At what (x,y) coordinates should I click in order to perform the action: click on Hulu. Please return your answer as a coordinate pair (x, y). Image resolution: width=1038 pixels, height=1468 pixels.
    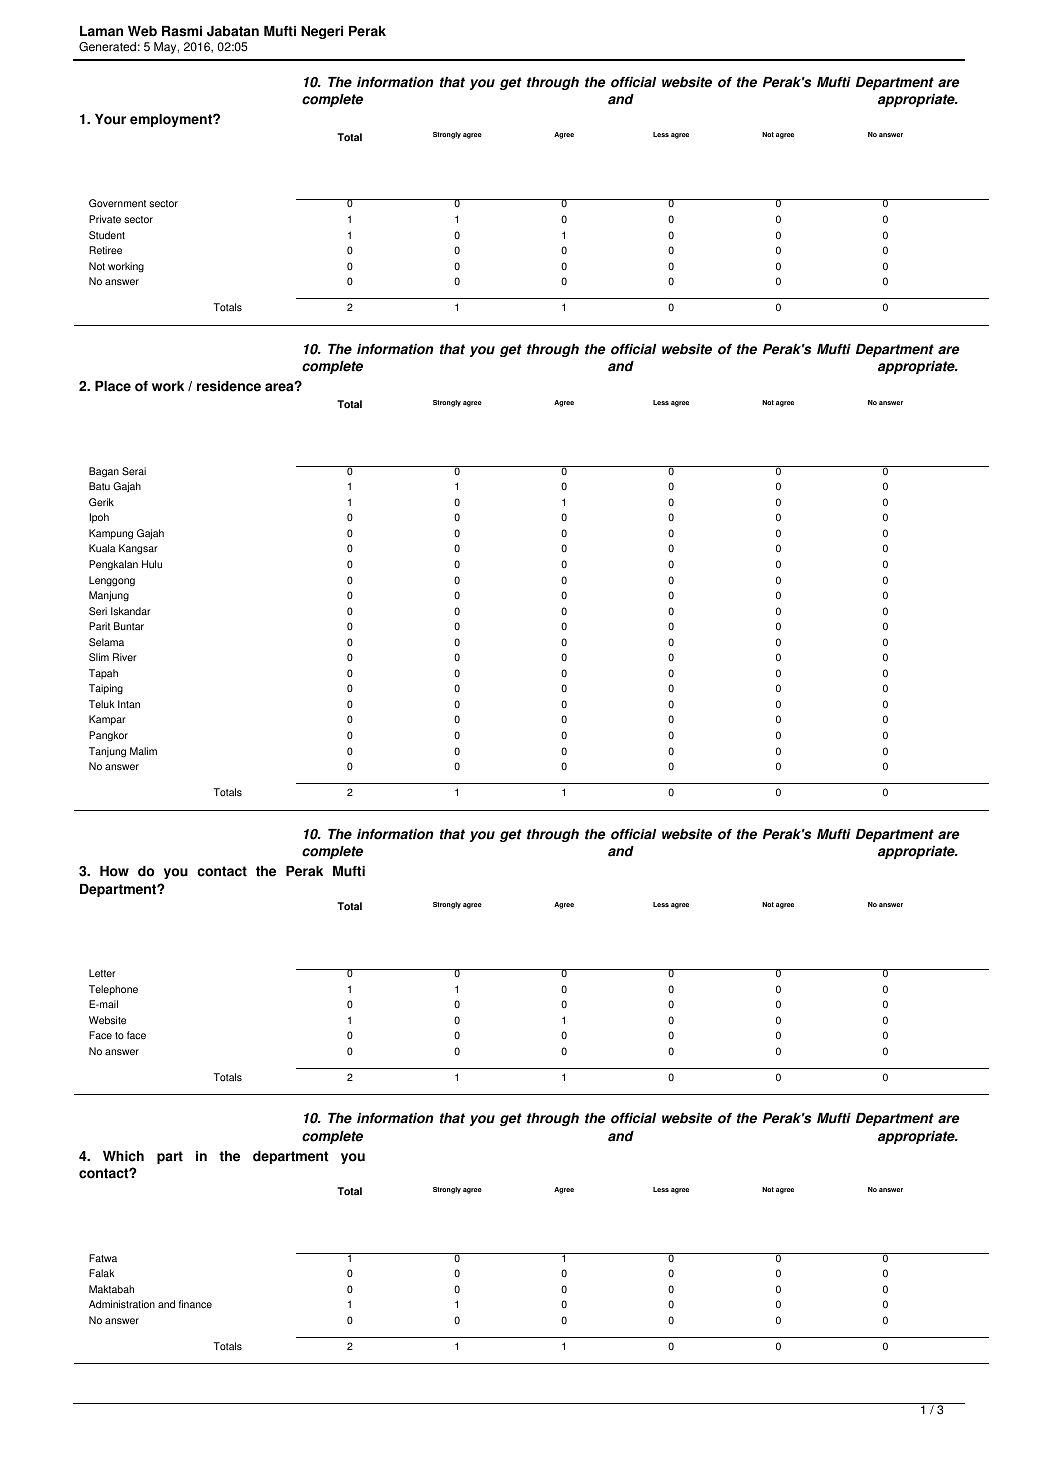
    Looking at the image, I should click on (152, 564).
